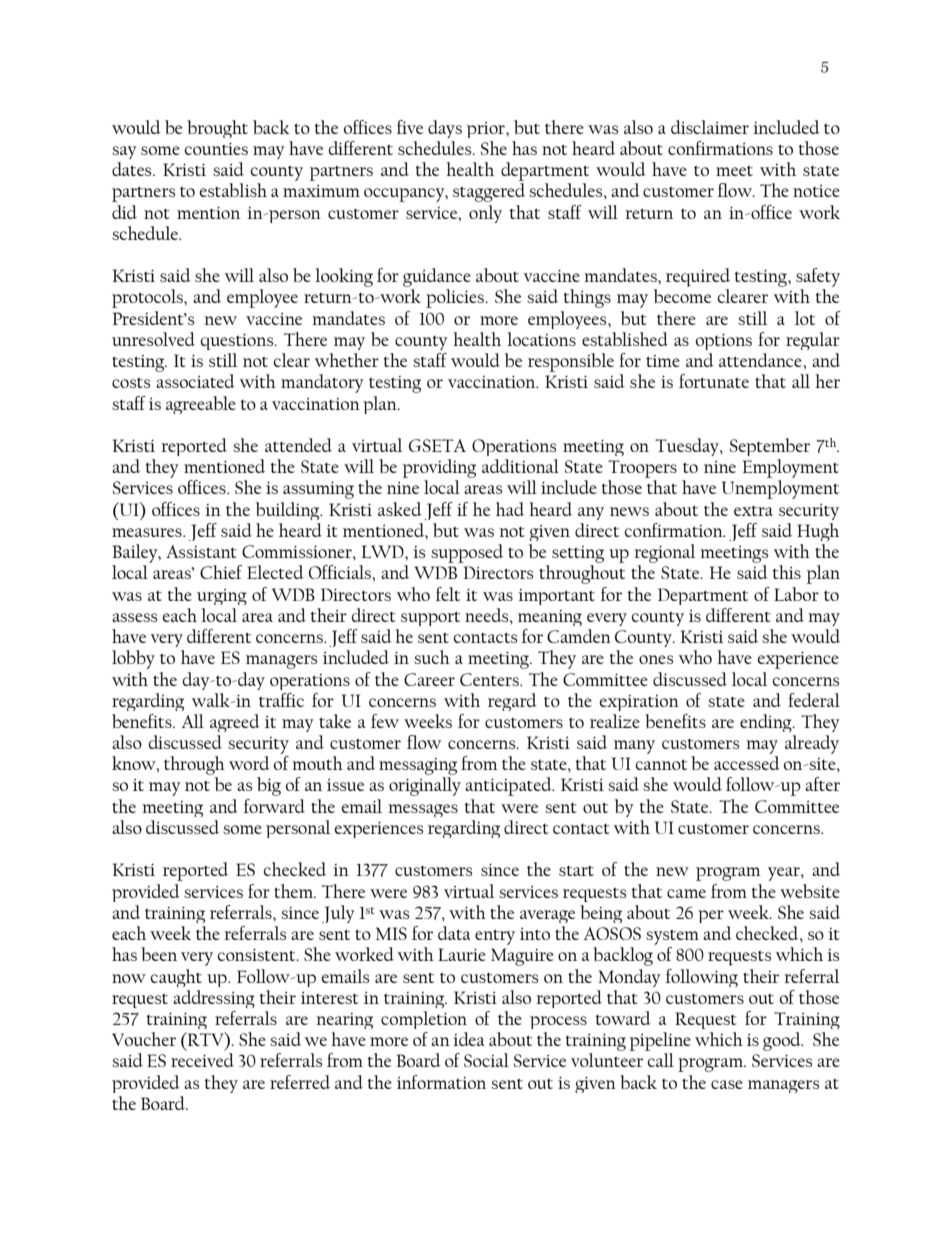 Image resolution: width=952 pixels, height=1233 pixels. I want to click on needs, so click(488, 615).
